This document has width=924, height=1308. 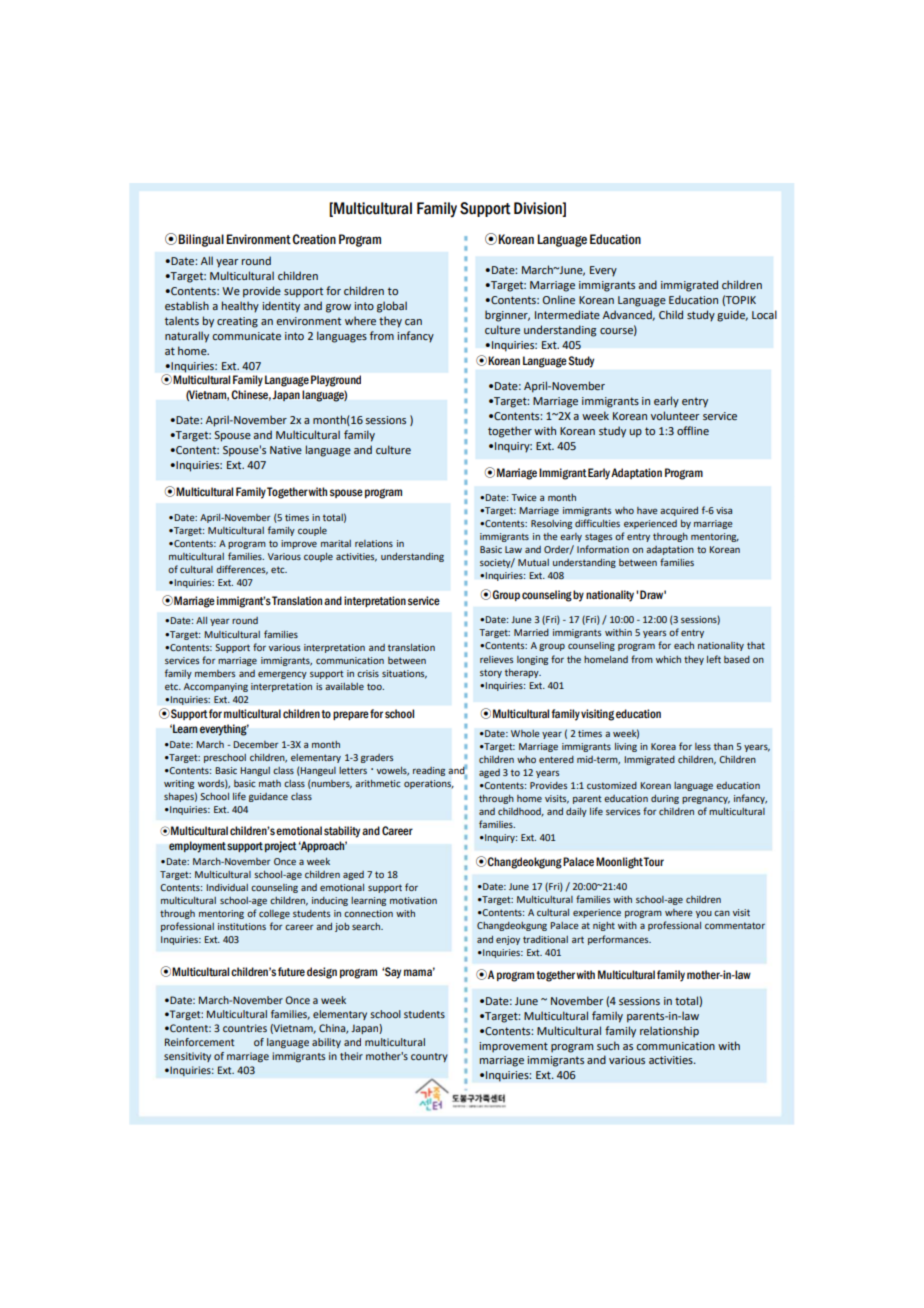 What do you see at coordinates (336, 543) in the document?
I see `marital` at bounding box center [336, 543].
